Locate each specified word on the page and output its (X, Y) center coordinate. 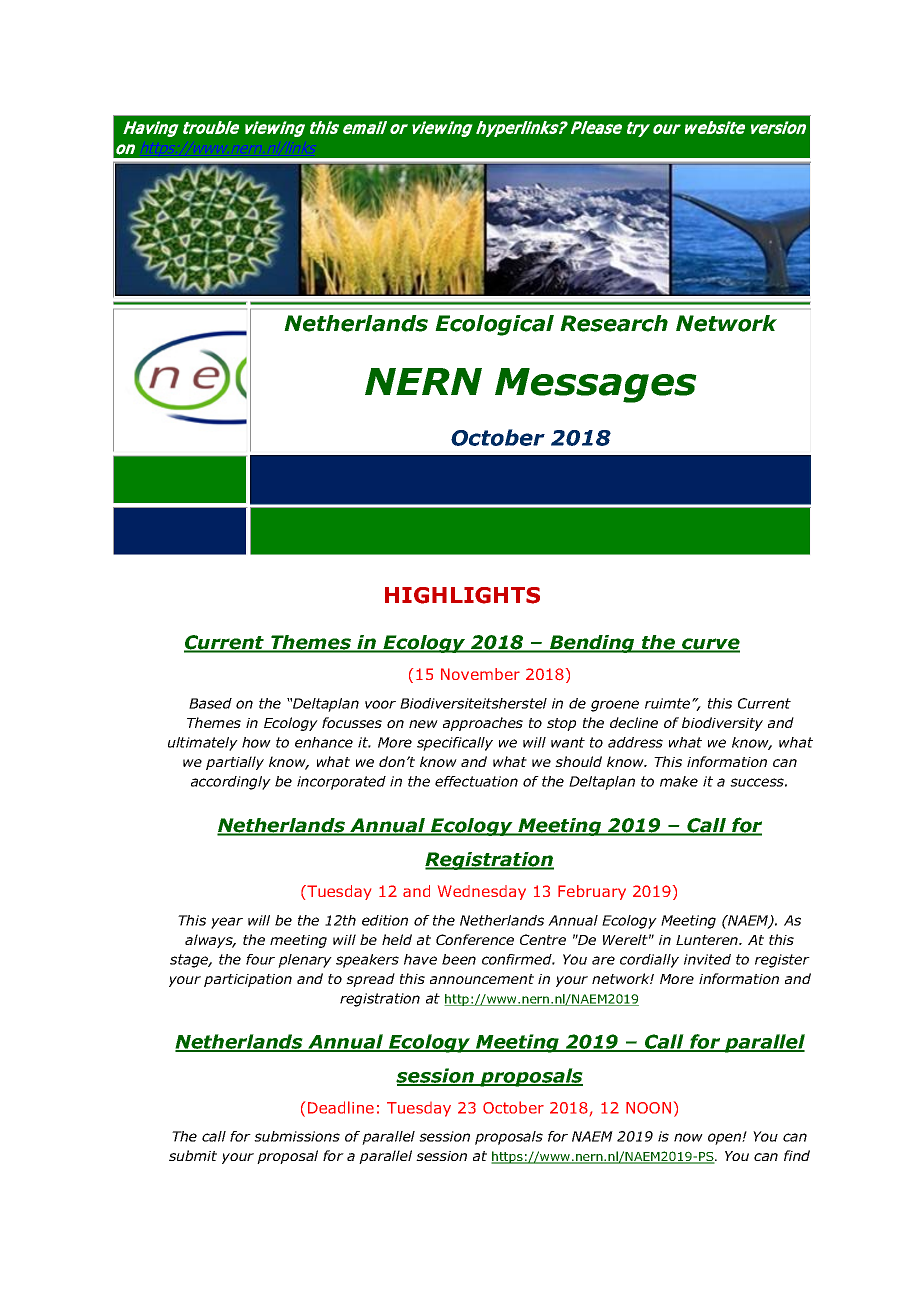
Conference (475, 939)
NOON (648, 1108)
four (260, 959)
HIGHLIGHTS (462, 595)
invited (707, 959)
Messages (596, 385)
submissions (297, 1136)
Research (614, 323)
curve (710, 645)
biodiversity (722, 724)
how (256, 742)
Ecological (494, 325)
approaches (483, 724)
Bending (592, 644)
